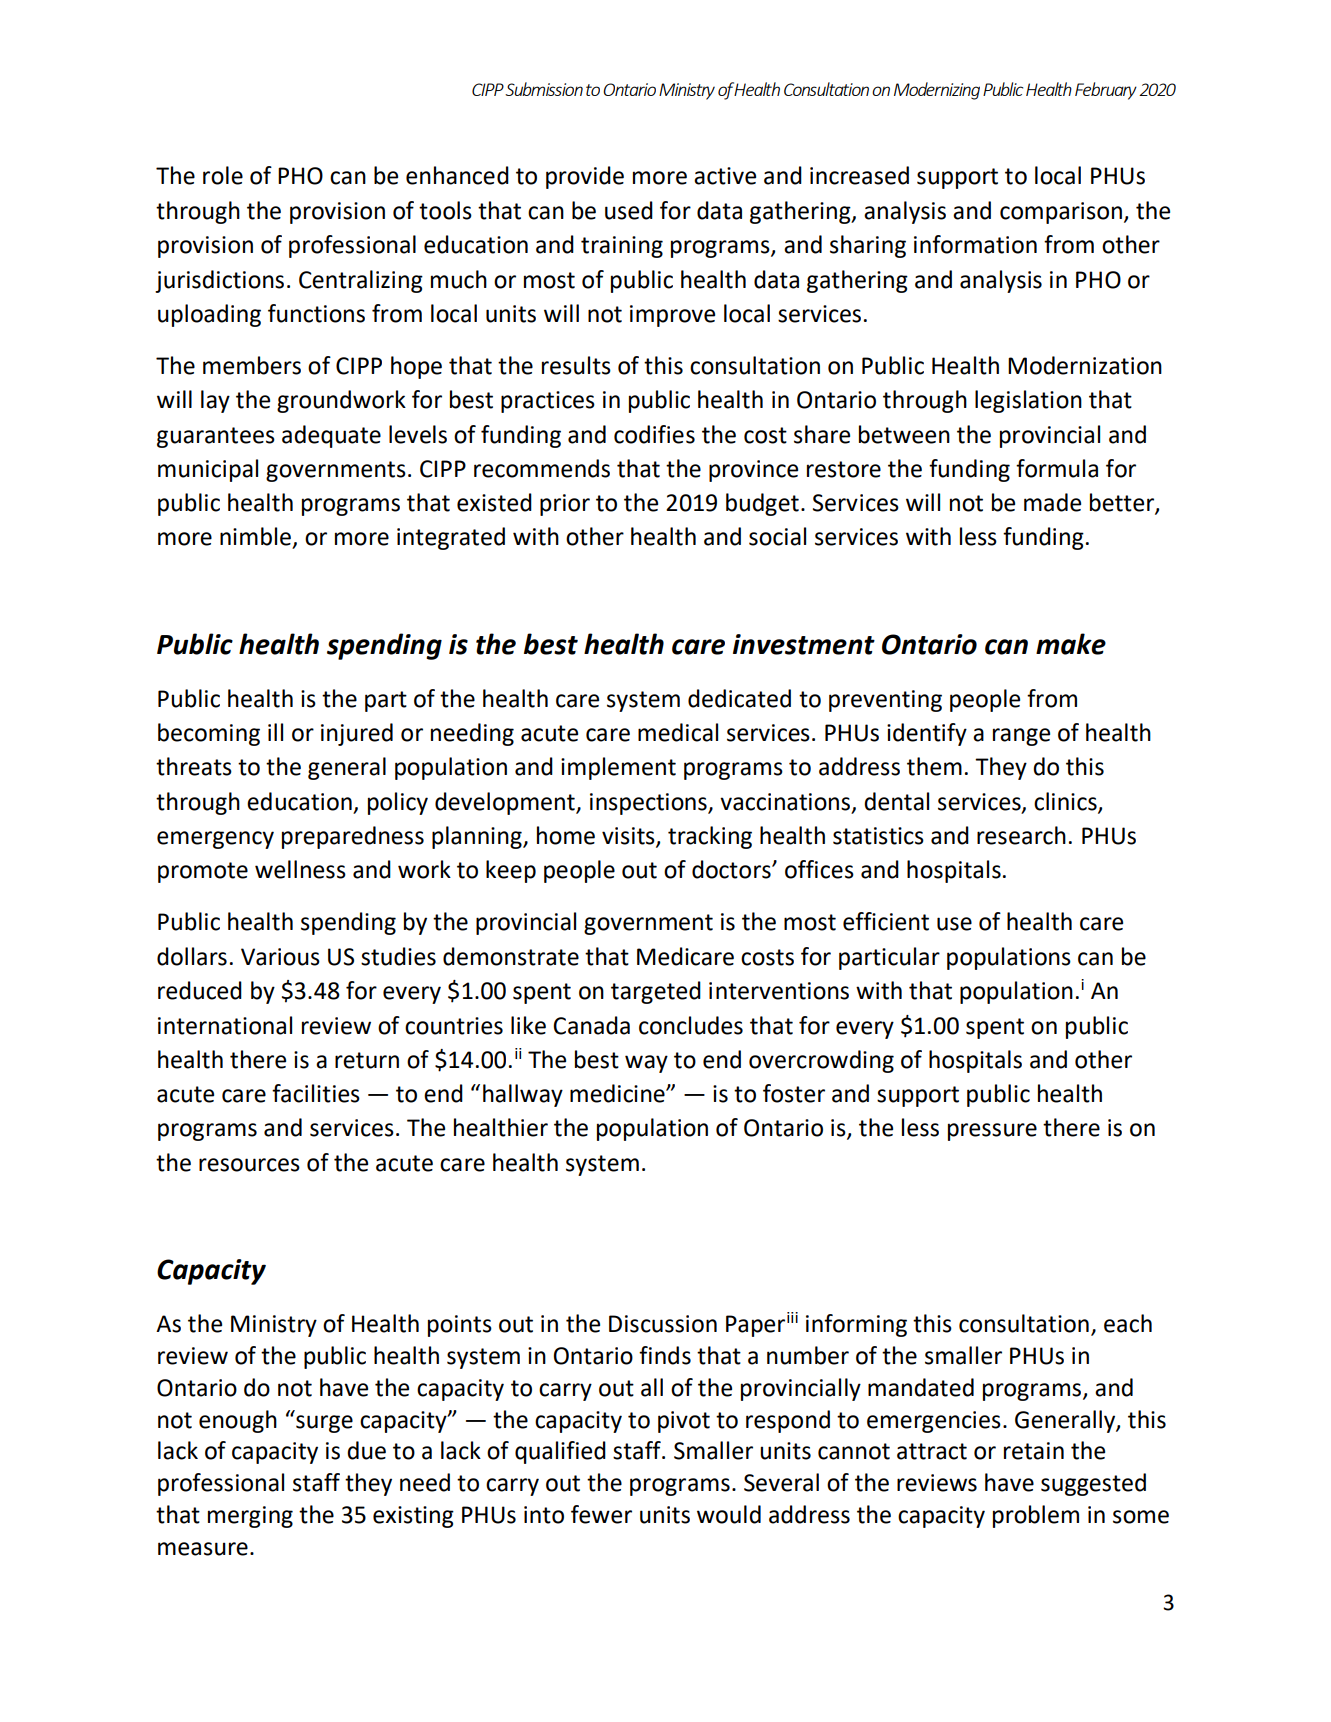  What do you see at coordinates (255, 536) in the image?
I see `nimble` at bounding box center [255, 536].
